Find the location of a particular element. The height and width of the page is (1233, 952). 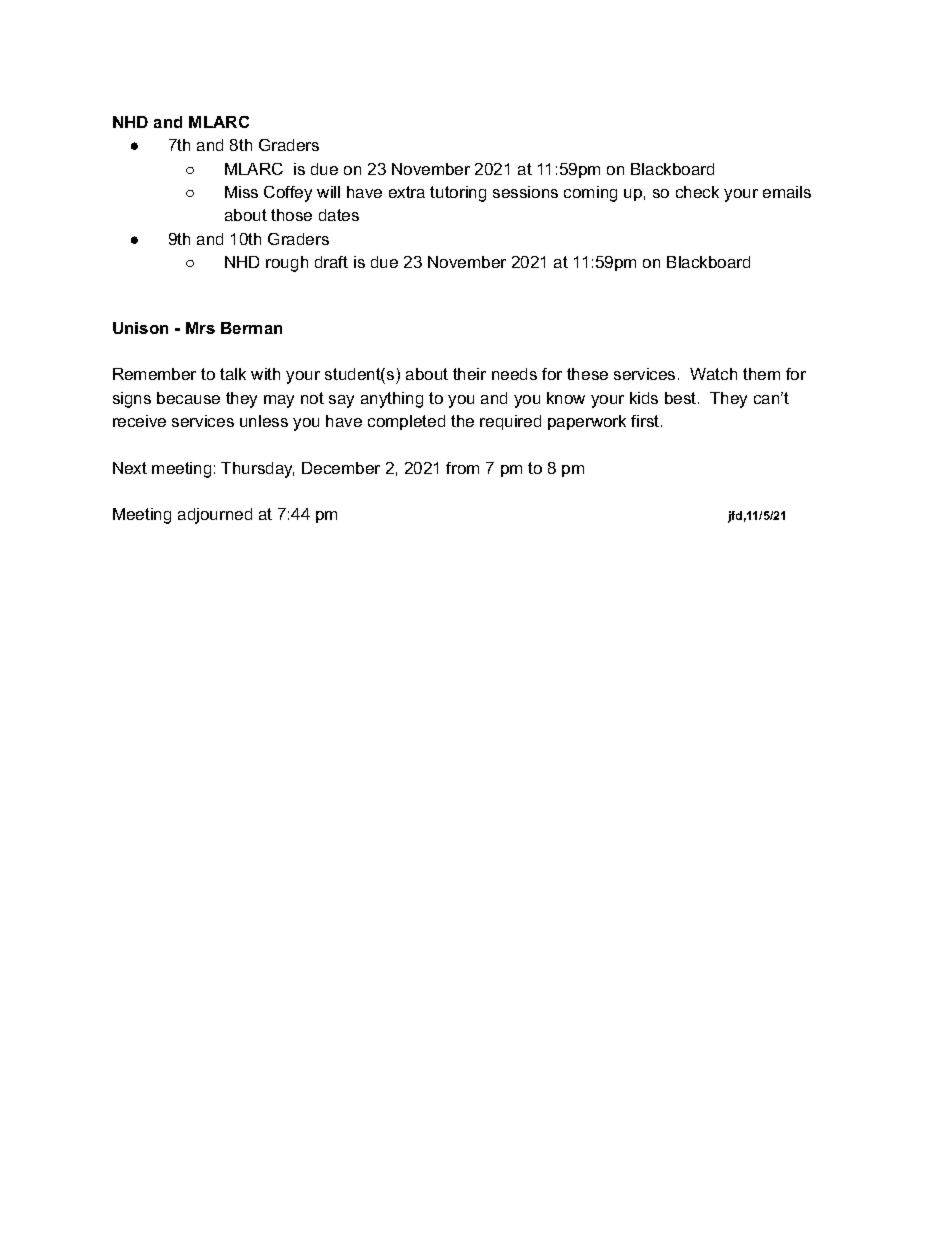

Watch is located at coordinates (713, 374).
